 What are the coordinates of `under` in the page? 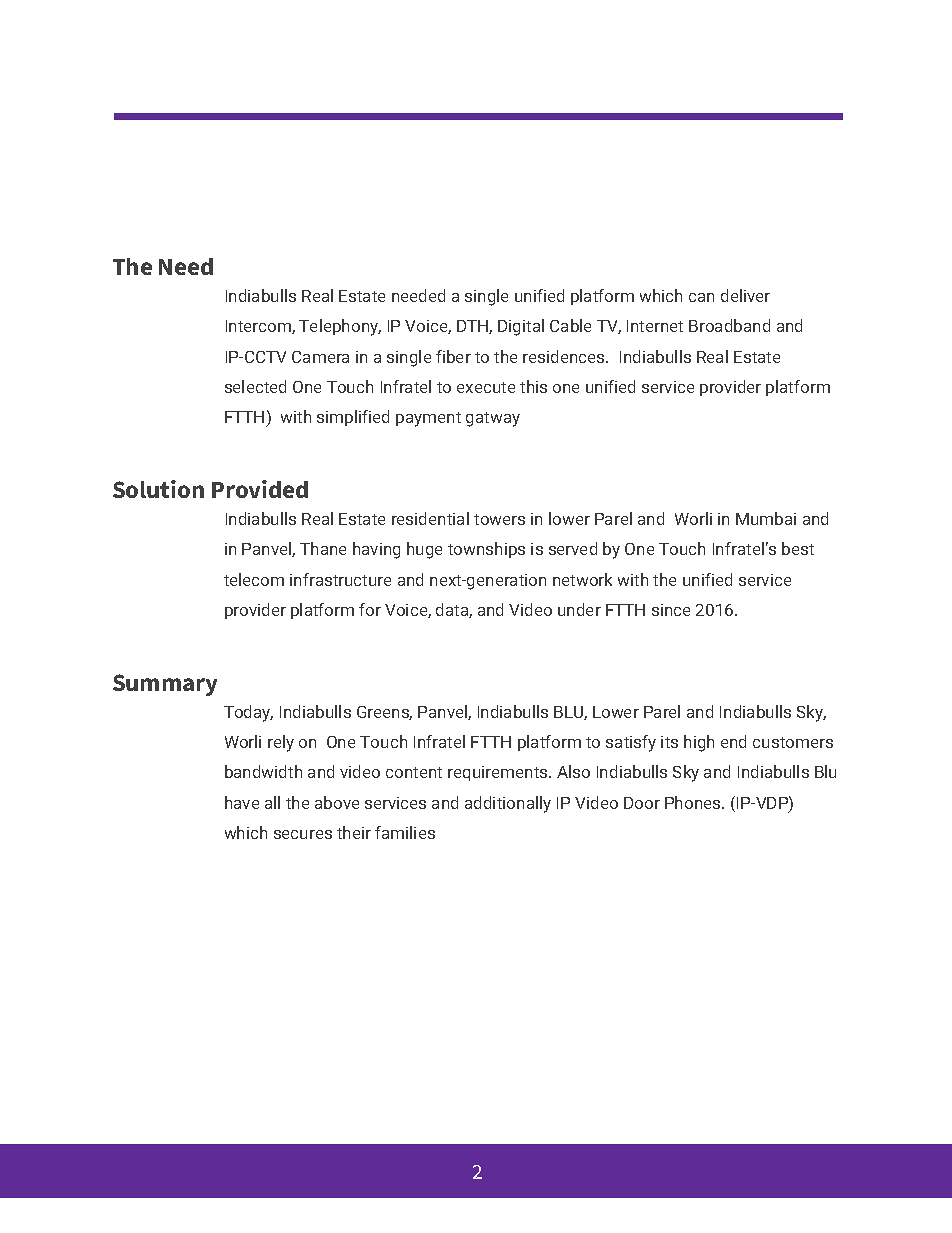 It's located at (579, 609).
